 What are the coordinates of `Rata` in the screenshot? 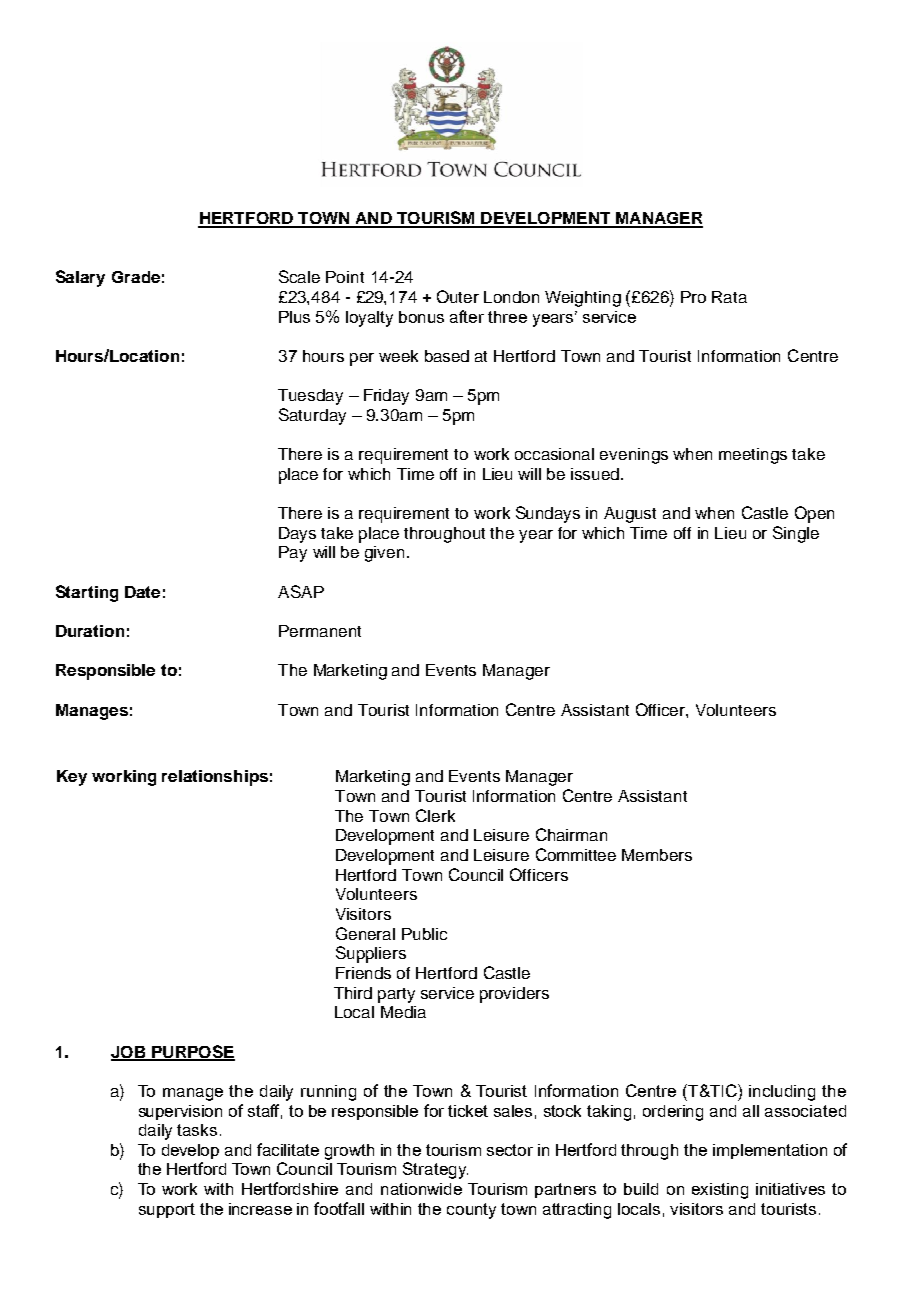 It's located at (729, 297).
